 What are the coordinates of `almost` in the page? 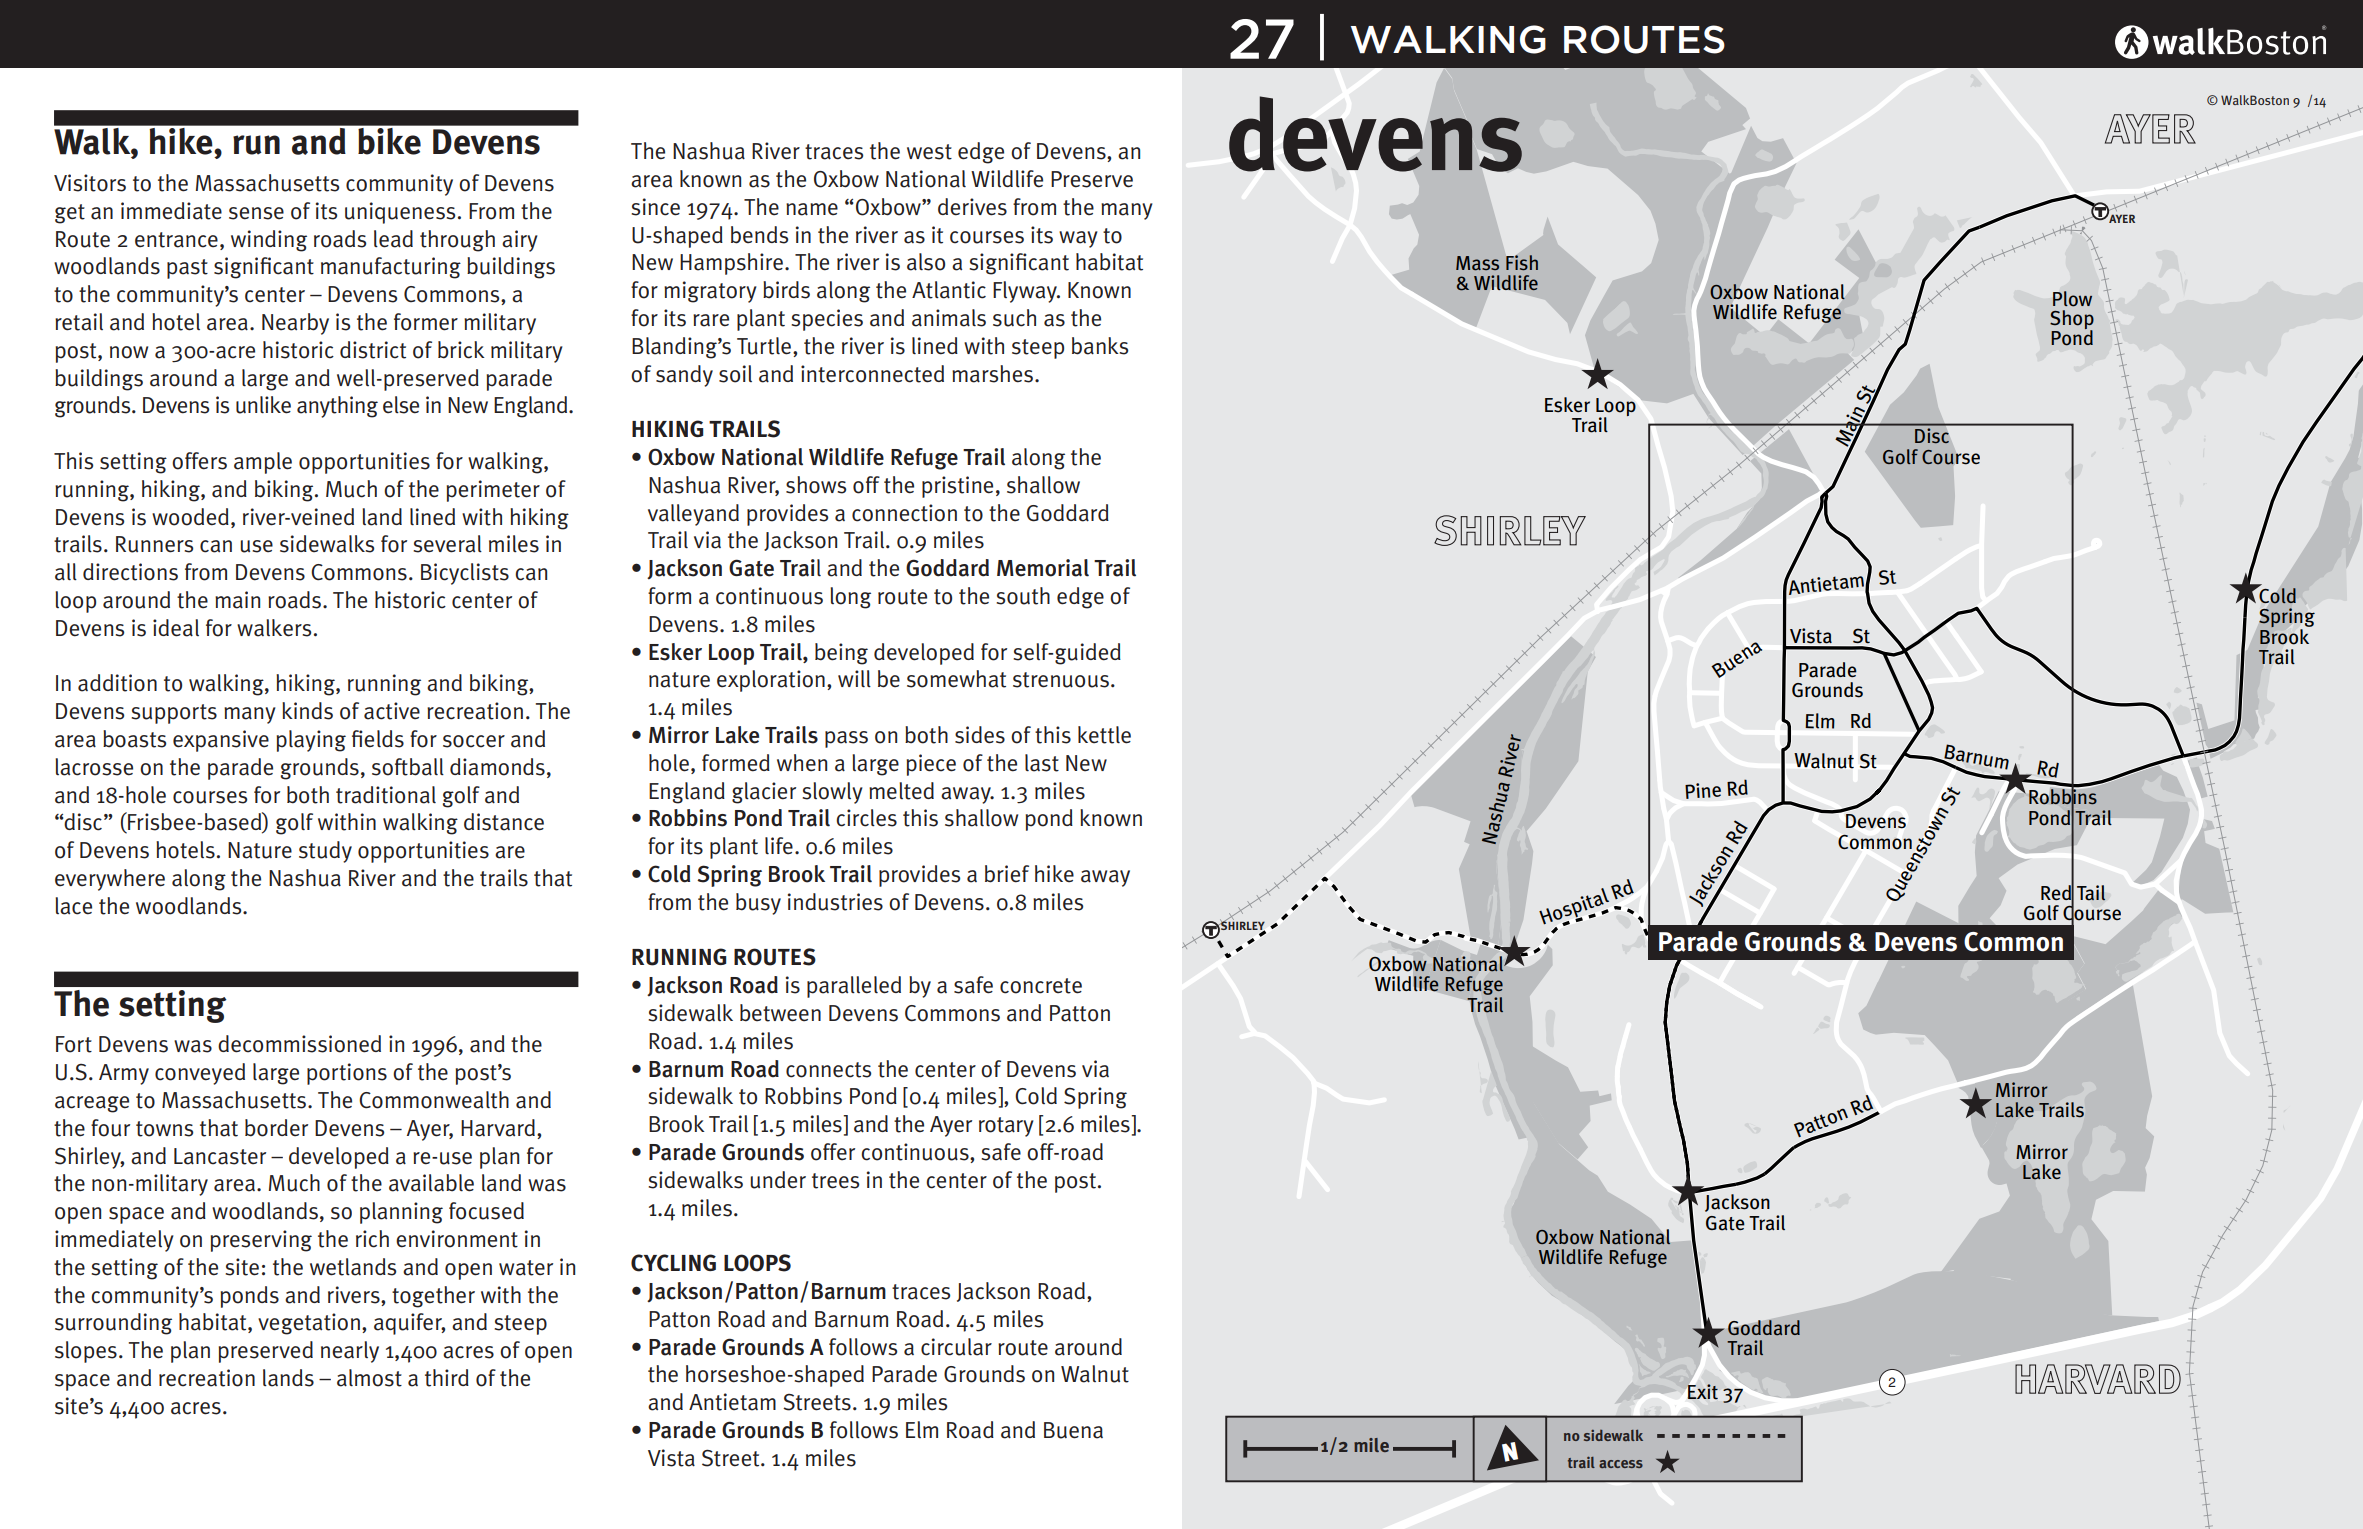 It's located at (369, 1378).
